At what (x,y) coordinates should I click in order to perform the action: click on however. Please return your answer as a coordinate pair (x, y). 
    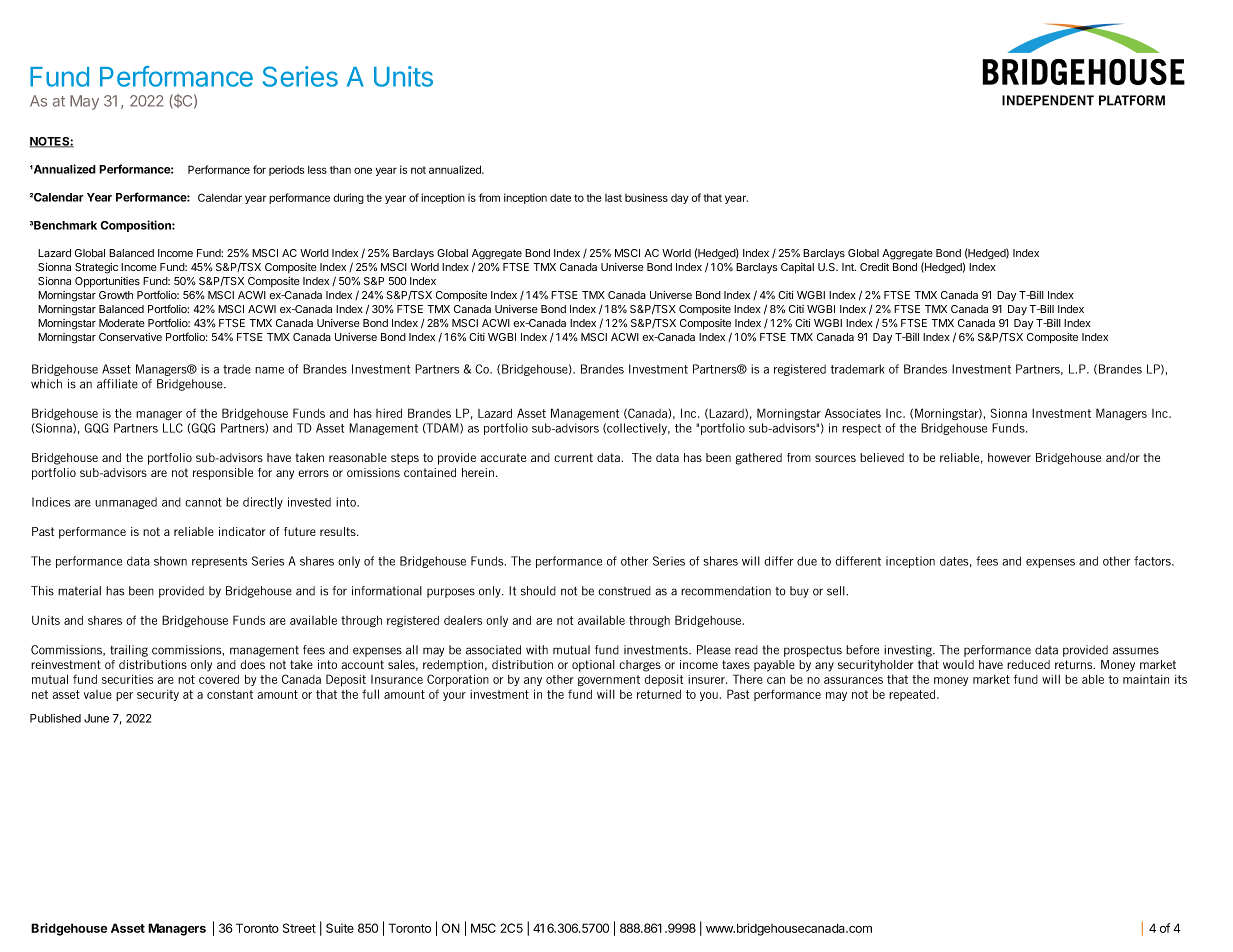
    Looking at the image, I should click on (1009, 457).
